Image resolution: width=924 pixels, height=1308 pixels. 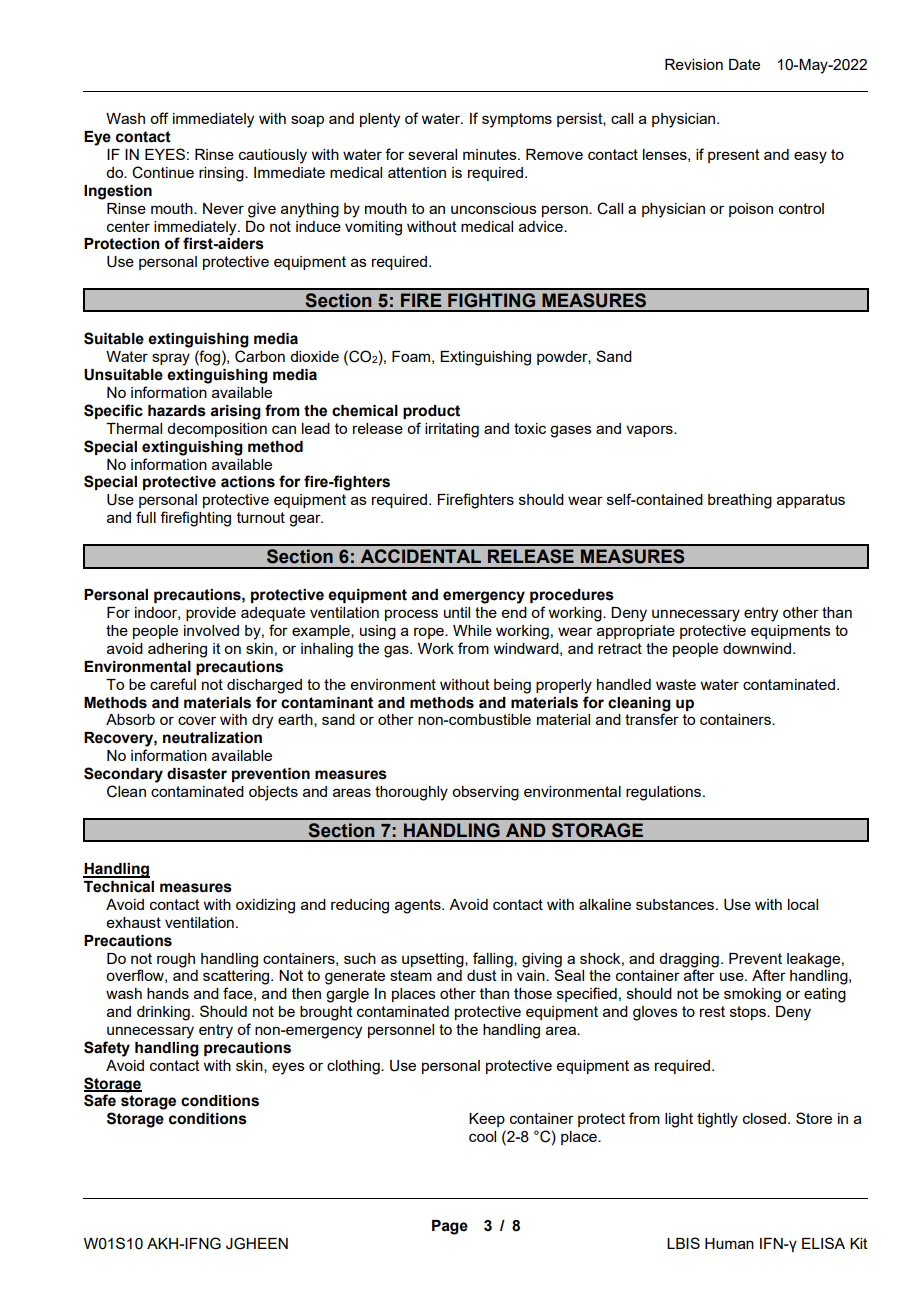 What do you see at coordinates (159, 118) in the screenshot?
I see `off` at bounding box center [159, 118].
